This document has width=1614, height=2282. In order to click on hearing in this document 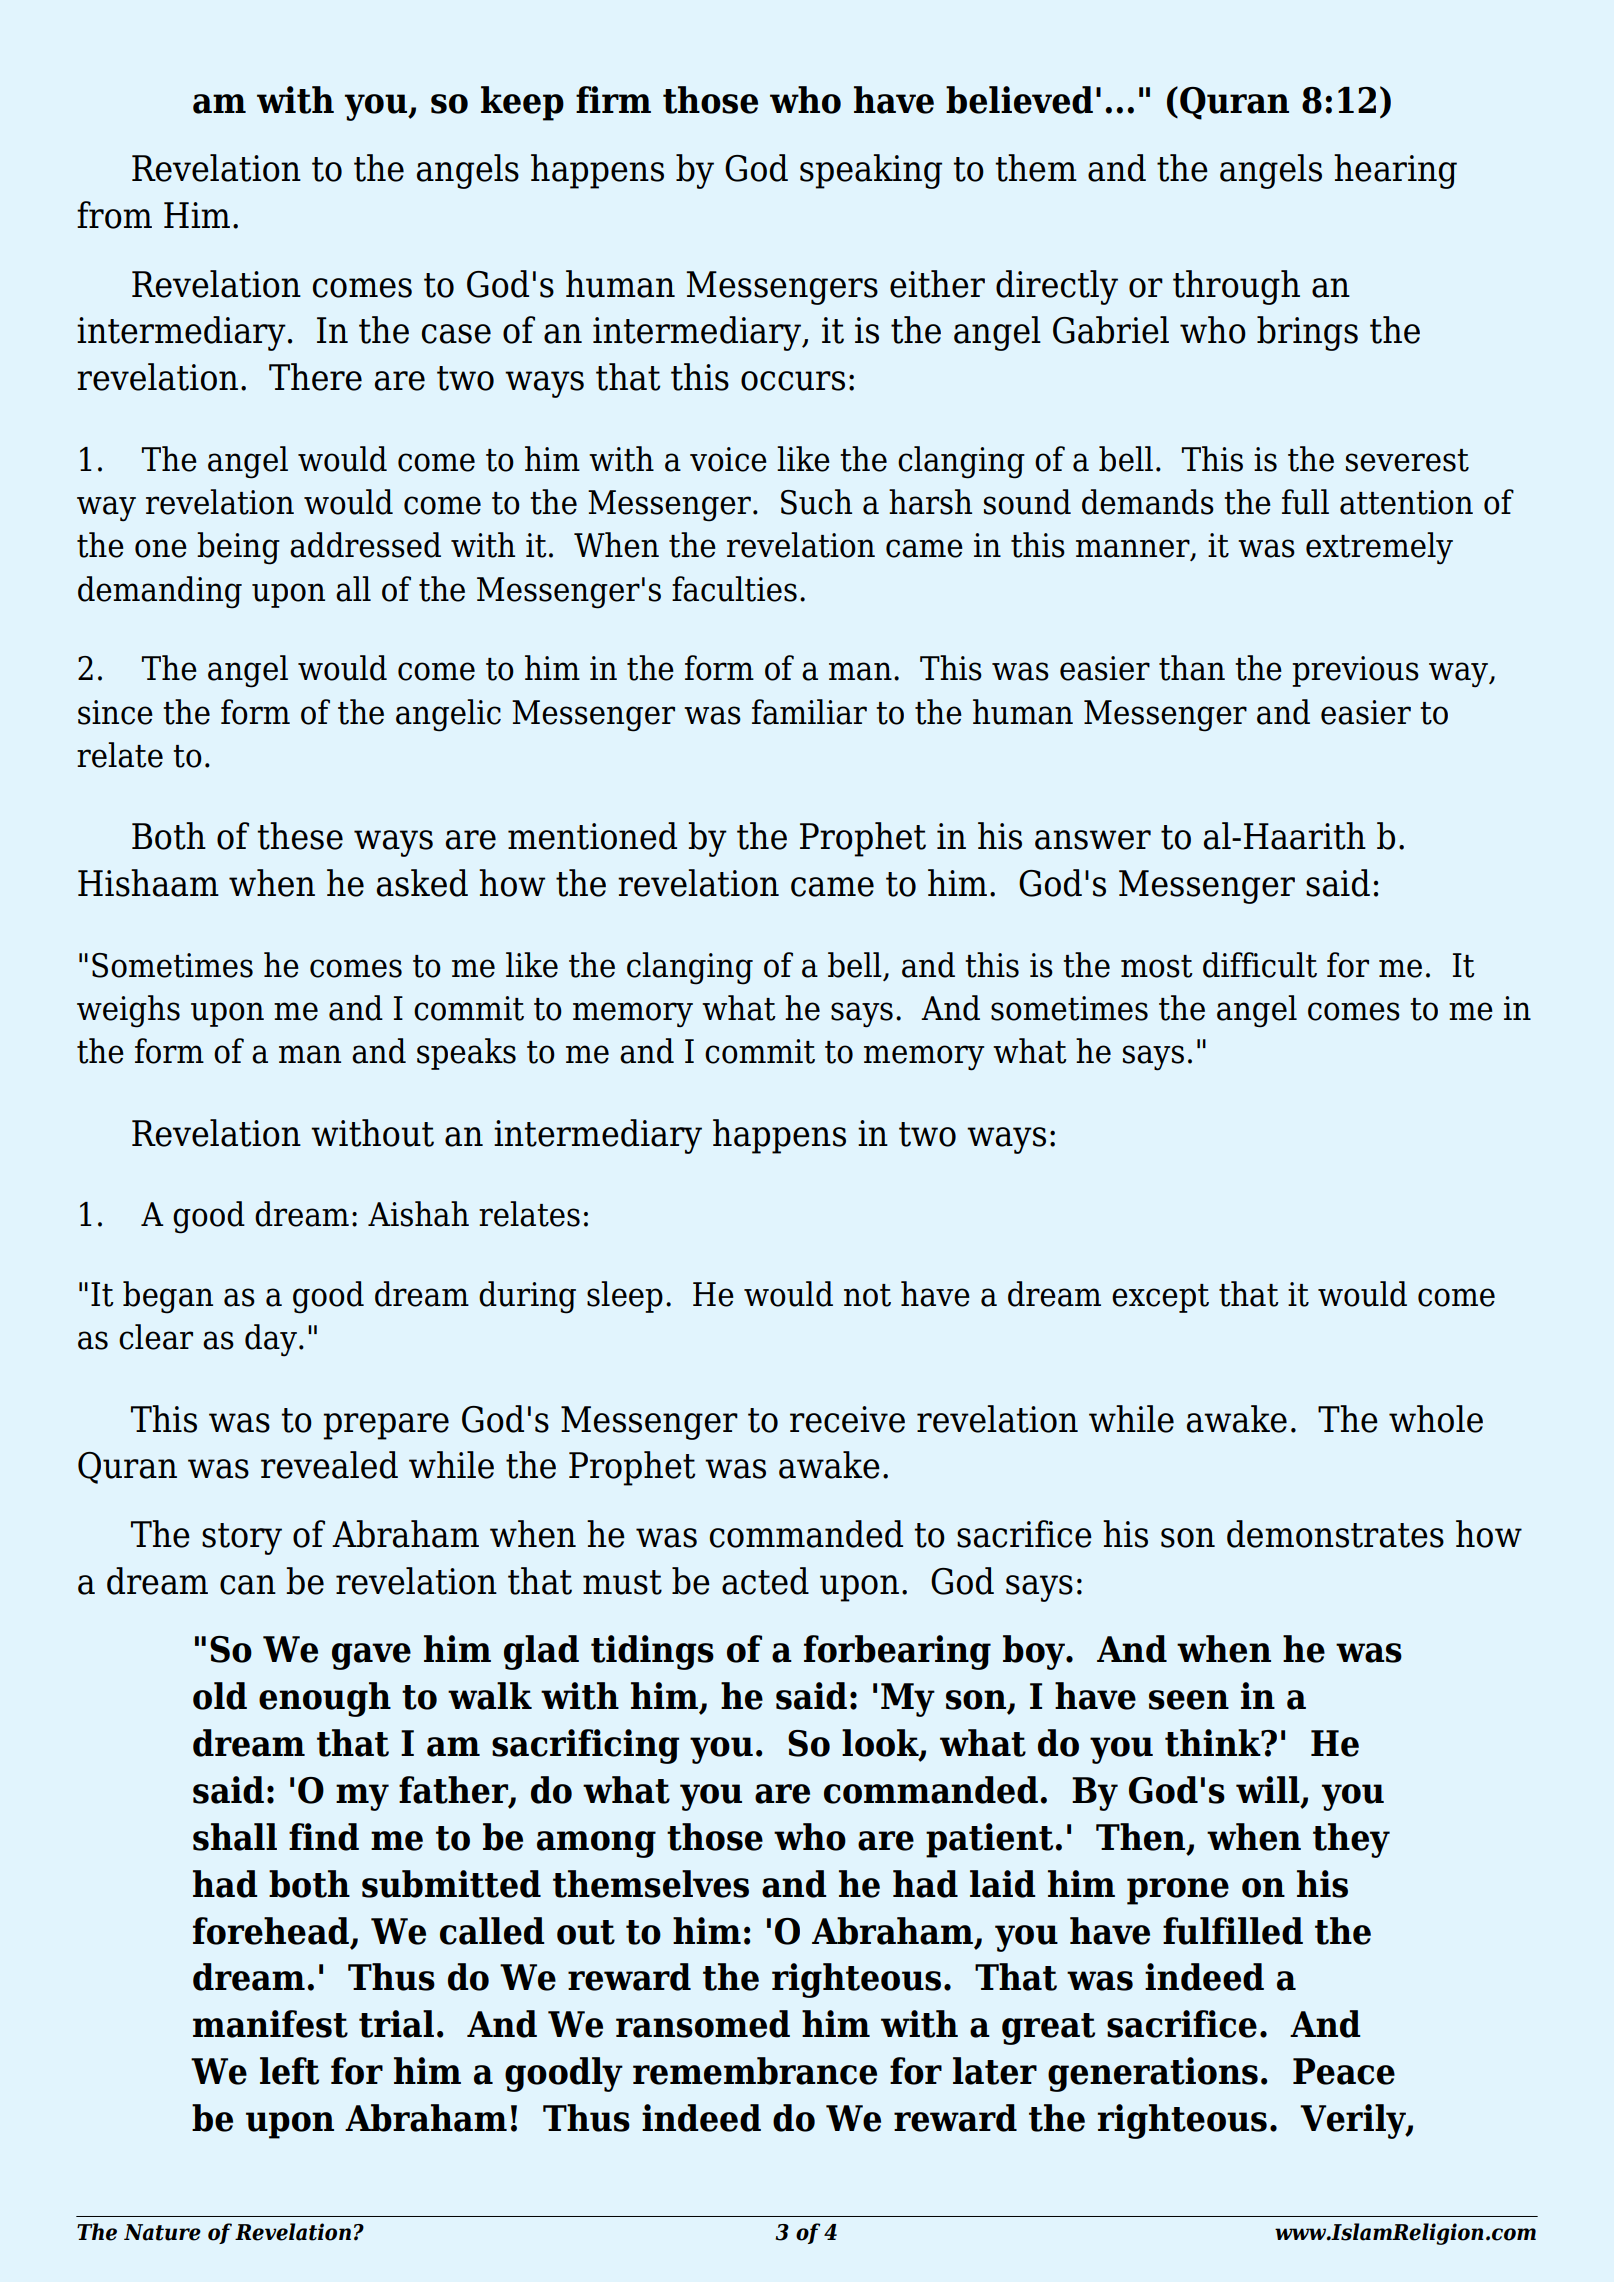, I will do `click(1395, 171)`.
